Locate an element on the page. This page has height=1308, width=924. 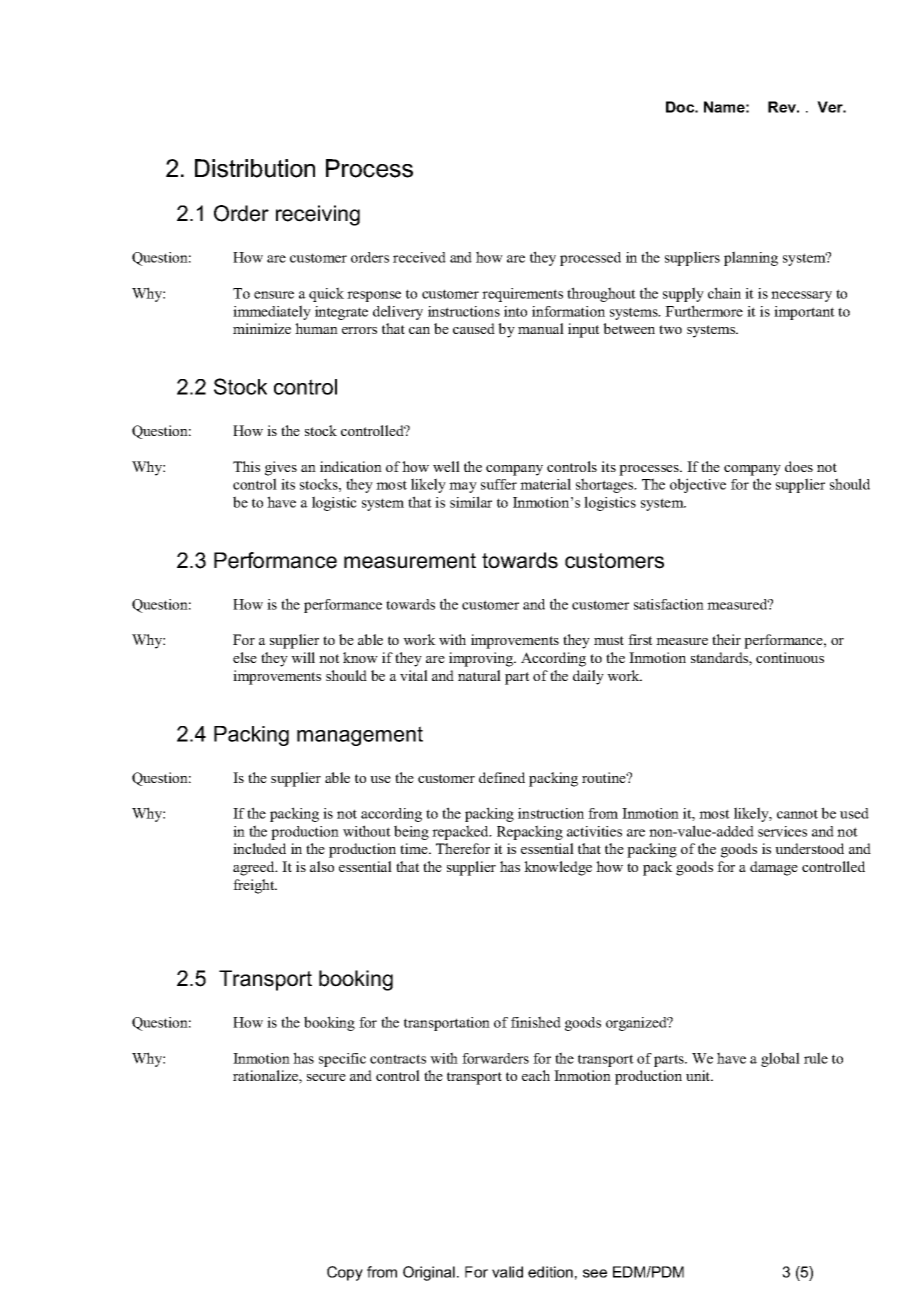
Copy is located at coordinates (345, 1273).
